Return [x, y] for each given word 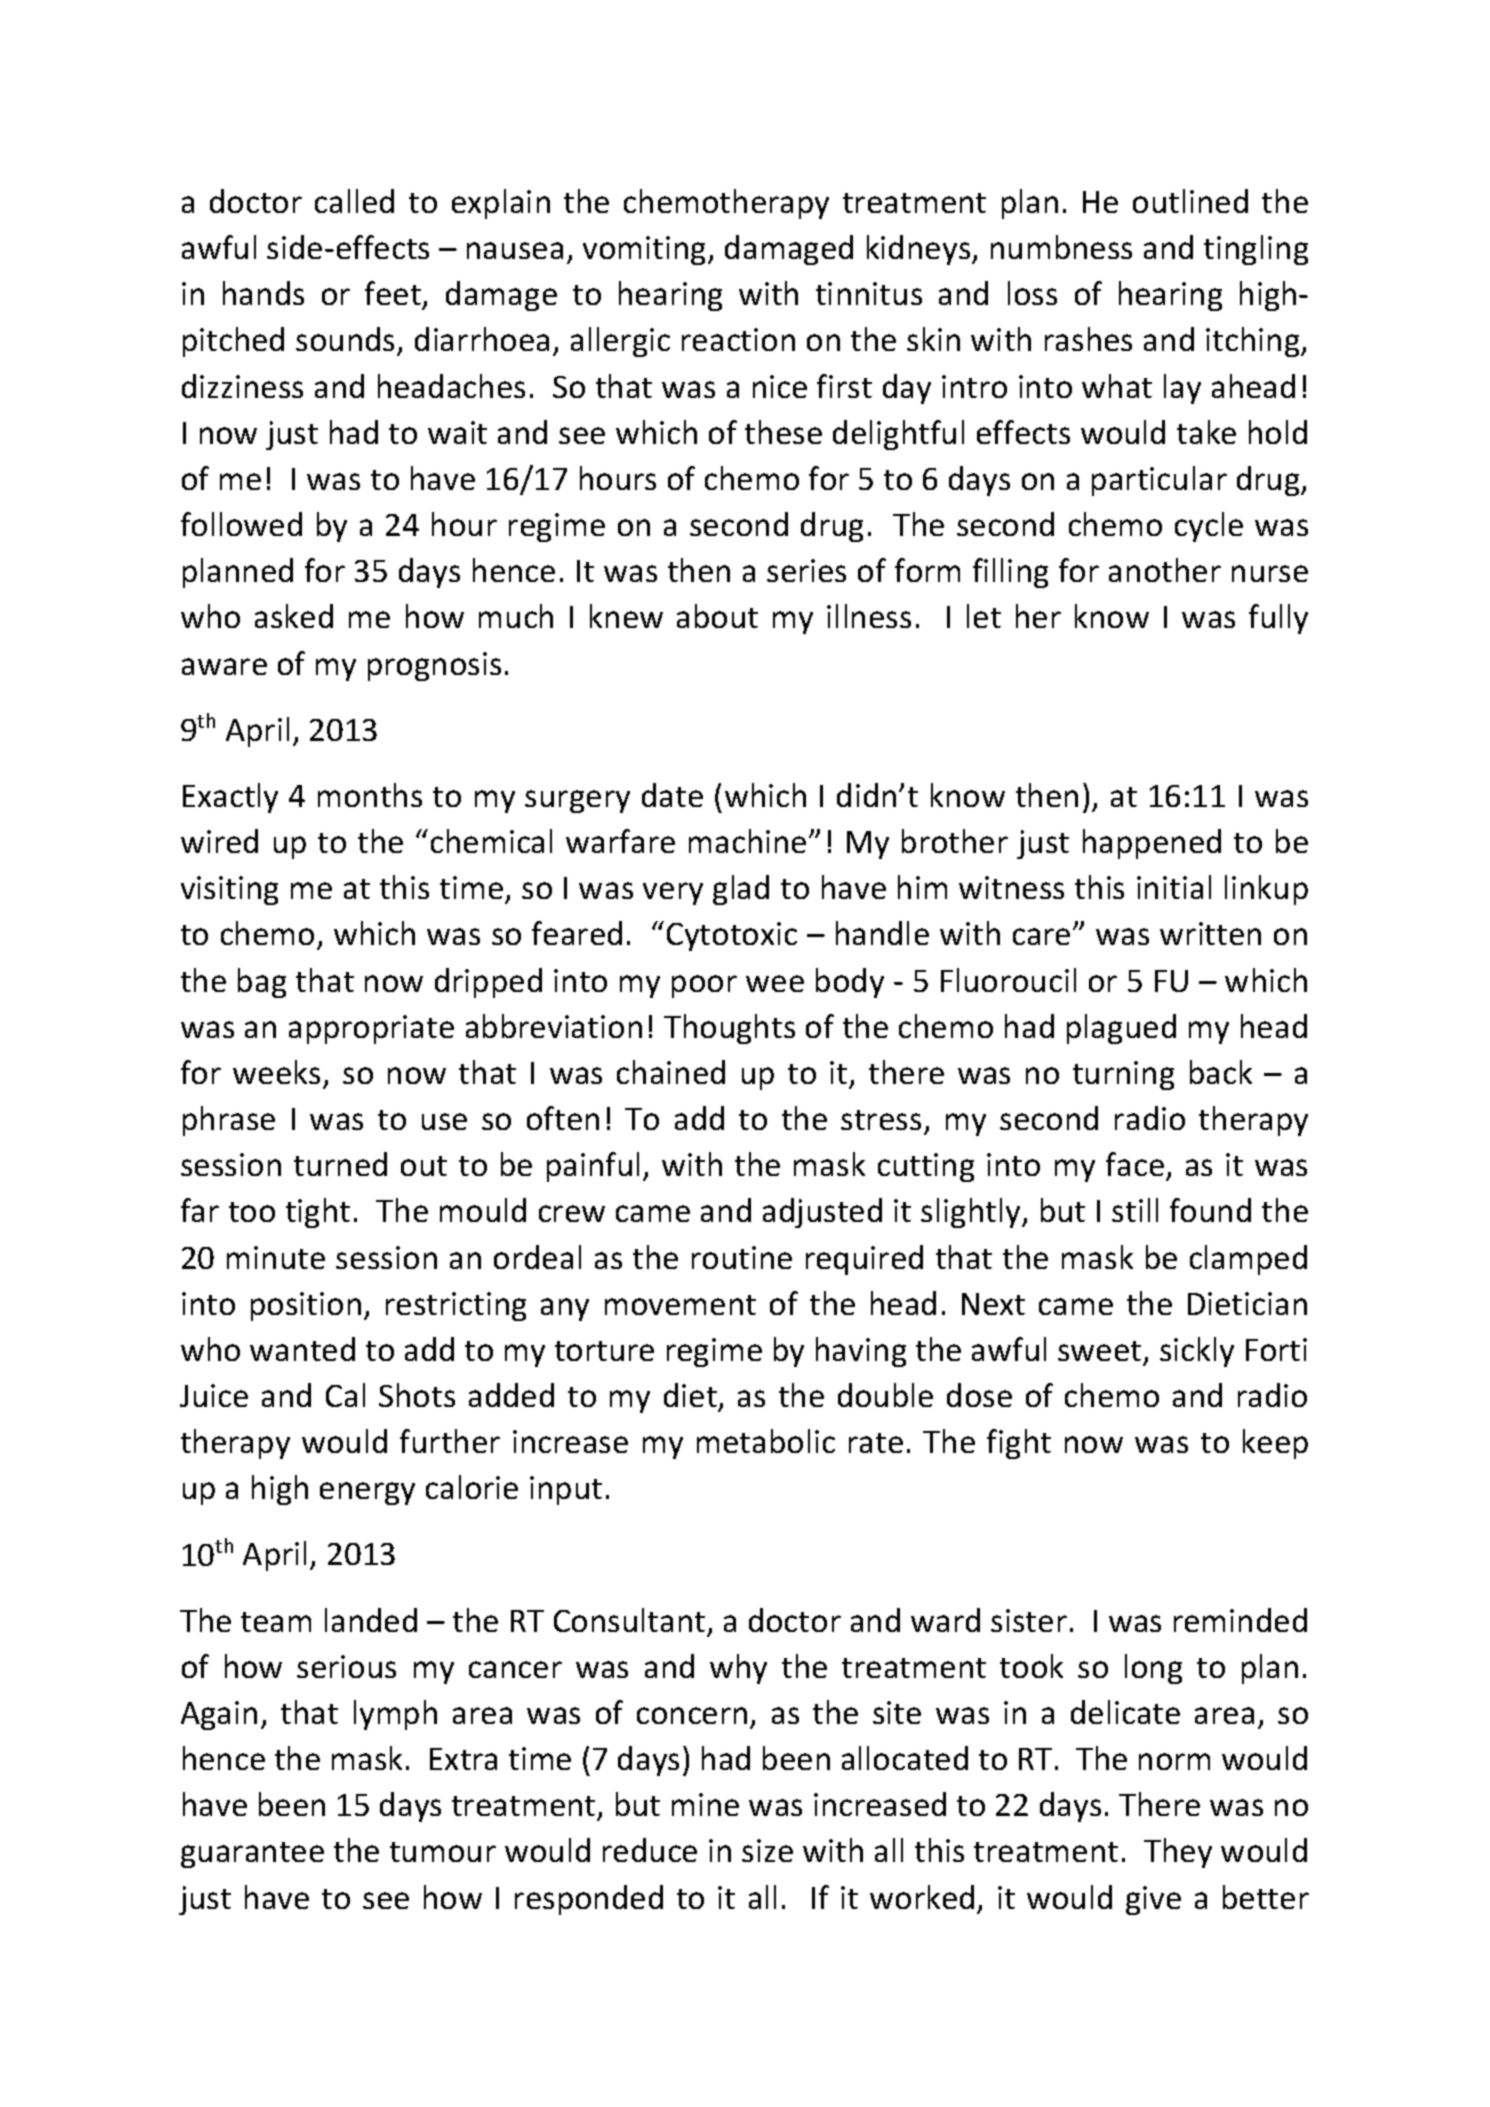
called [354, 201]
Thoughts [729, 1029]
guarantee [252, 1855]
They [1178, 1853]
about [717, 616]
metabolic [766, 1441]
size [767, 1850]
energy [367, 1493]
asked [294, 616]
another [1165, 570]
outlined [1190, 201]
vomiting [646, 250]
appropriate [371, 1029]
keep [1275, 1444]
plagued [1121, 1029]
